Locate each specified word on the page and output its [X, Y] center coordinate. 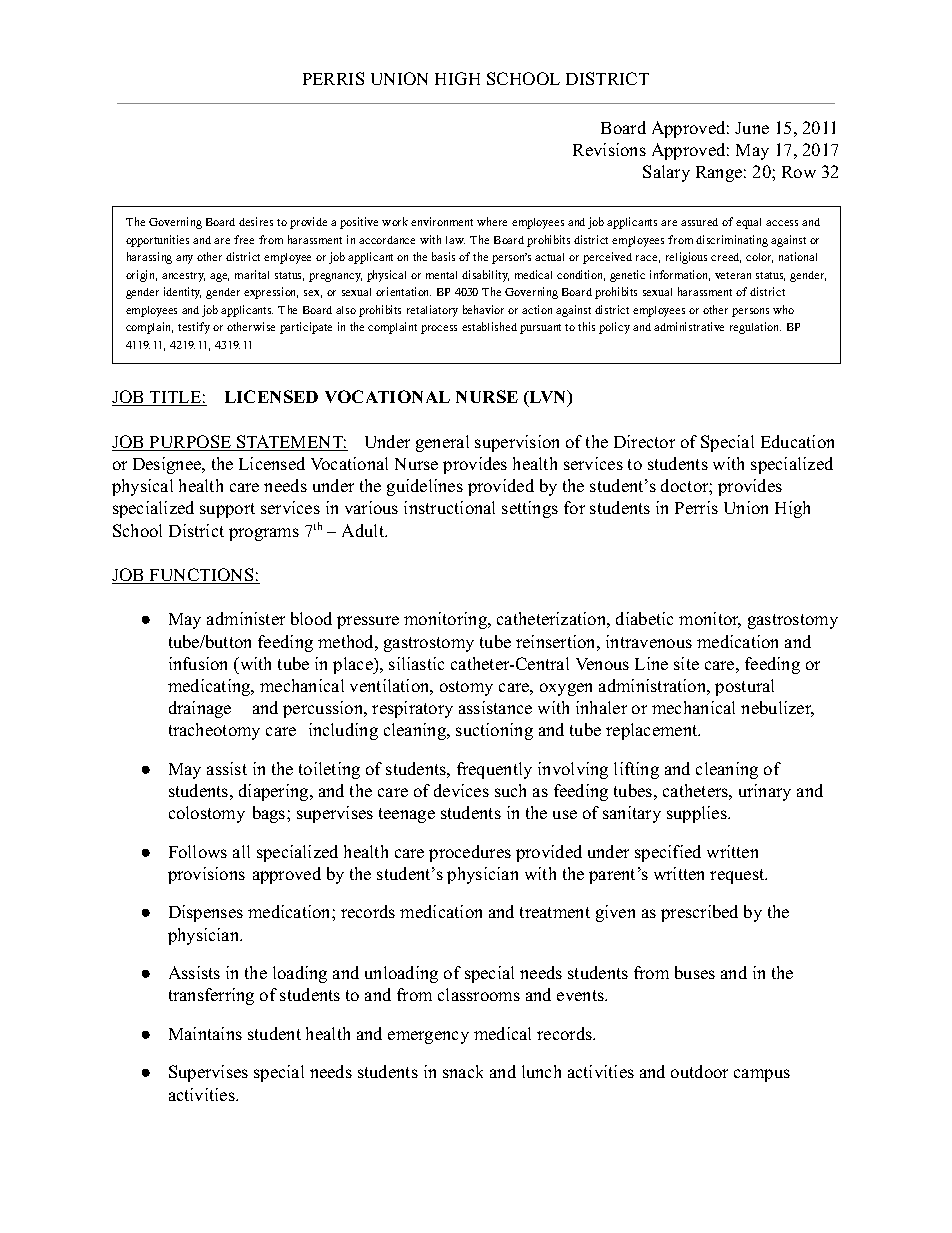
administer [246, 618]
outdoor [699, 1071]
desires [256, 221]
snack [463, 1071]
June [752, 128]
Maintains [205, 1033]
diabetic [644, 618]
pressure [368, 622]
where [492, 221]
